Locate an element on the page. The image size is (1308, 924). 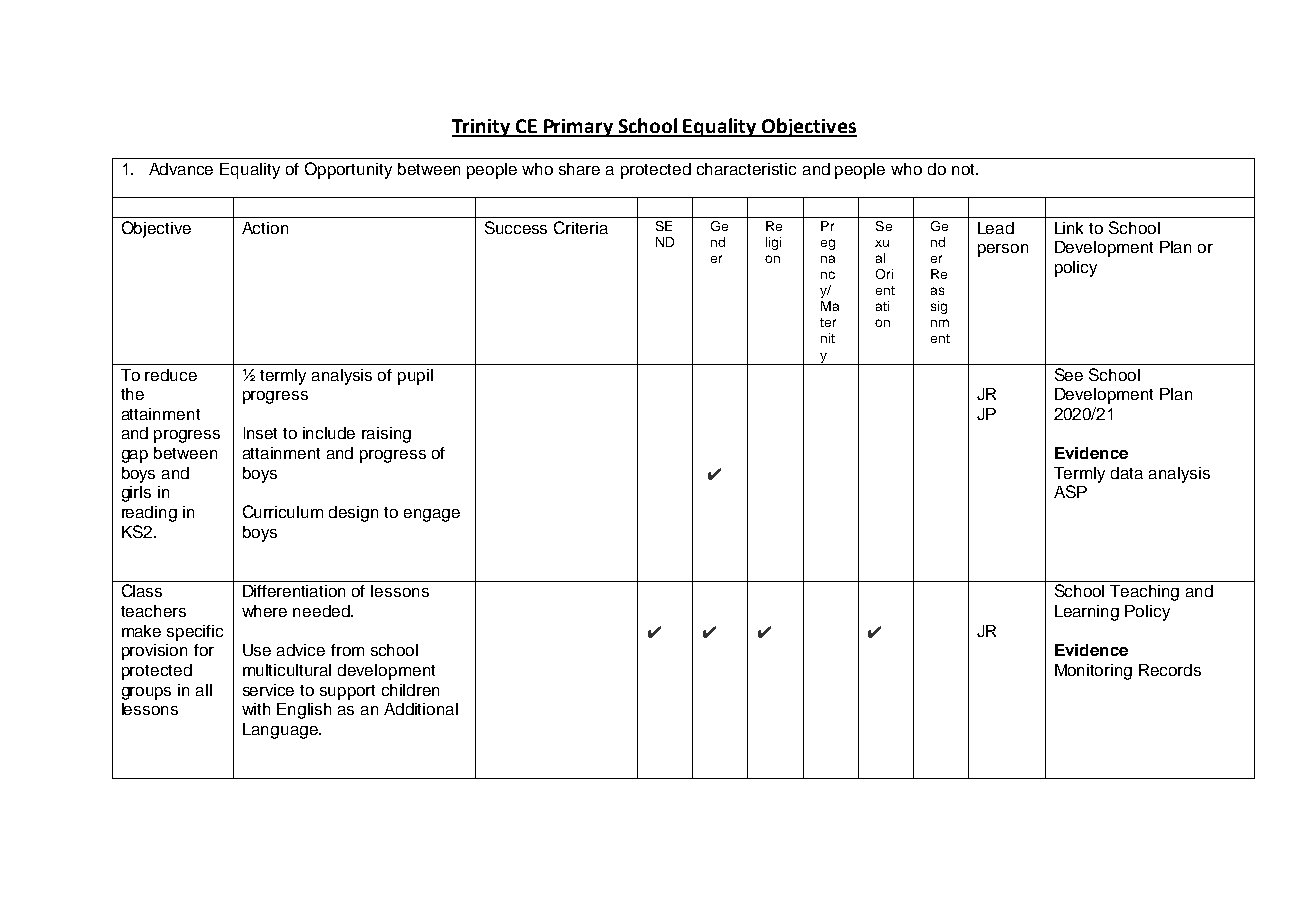
Primary is located at coordinates (579, 128).
